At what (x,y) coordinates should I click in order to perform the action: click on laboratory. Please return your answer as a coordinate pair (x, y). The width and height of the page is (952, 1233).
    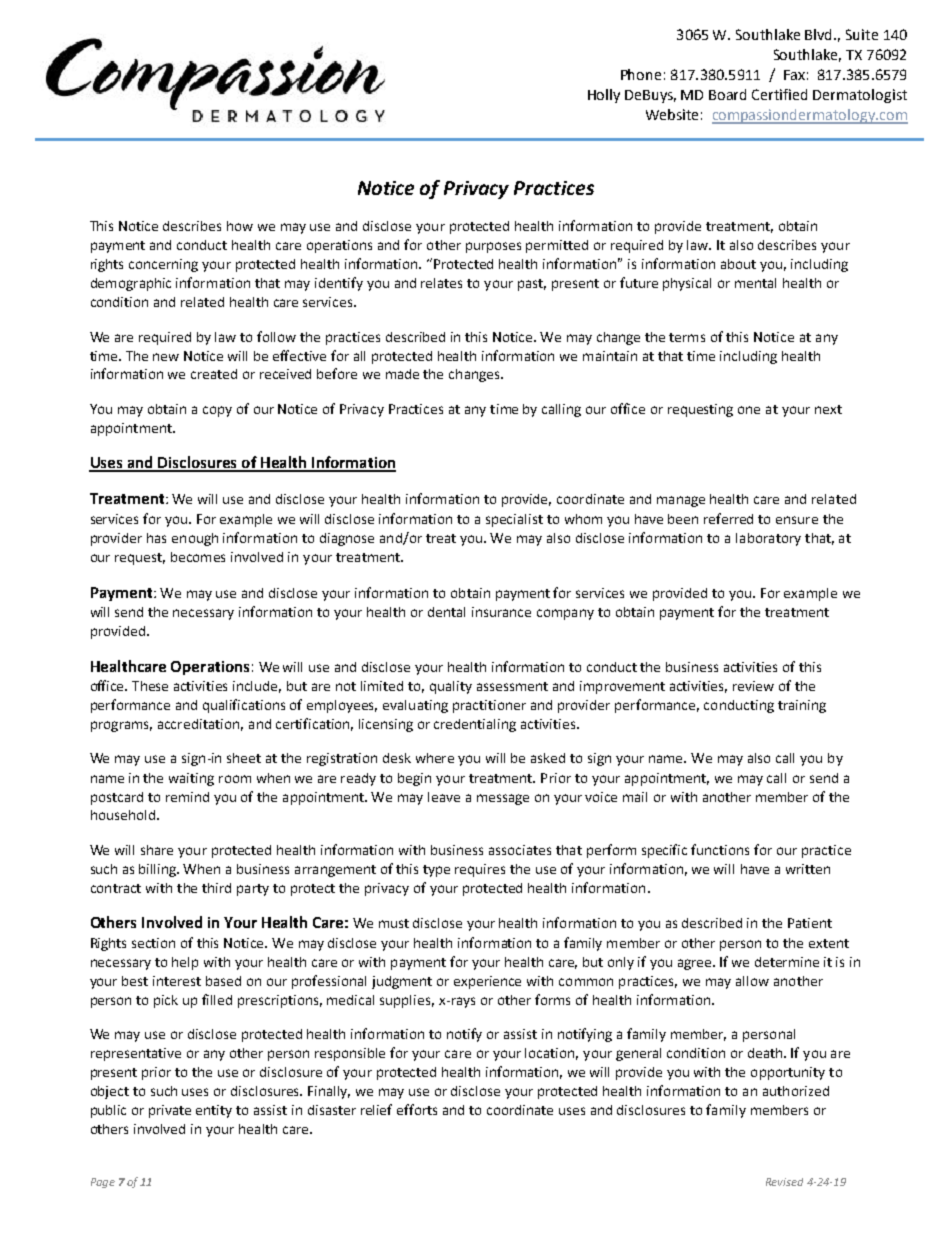
    Looking at the image, I should click on (768, 539).
